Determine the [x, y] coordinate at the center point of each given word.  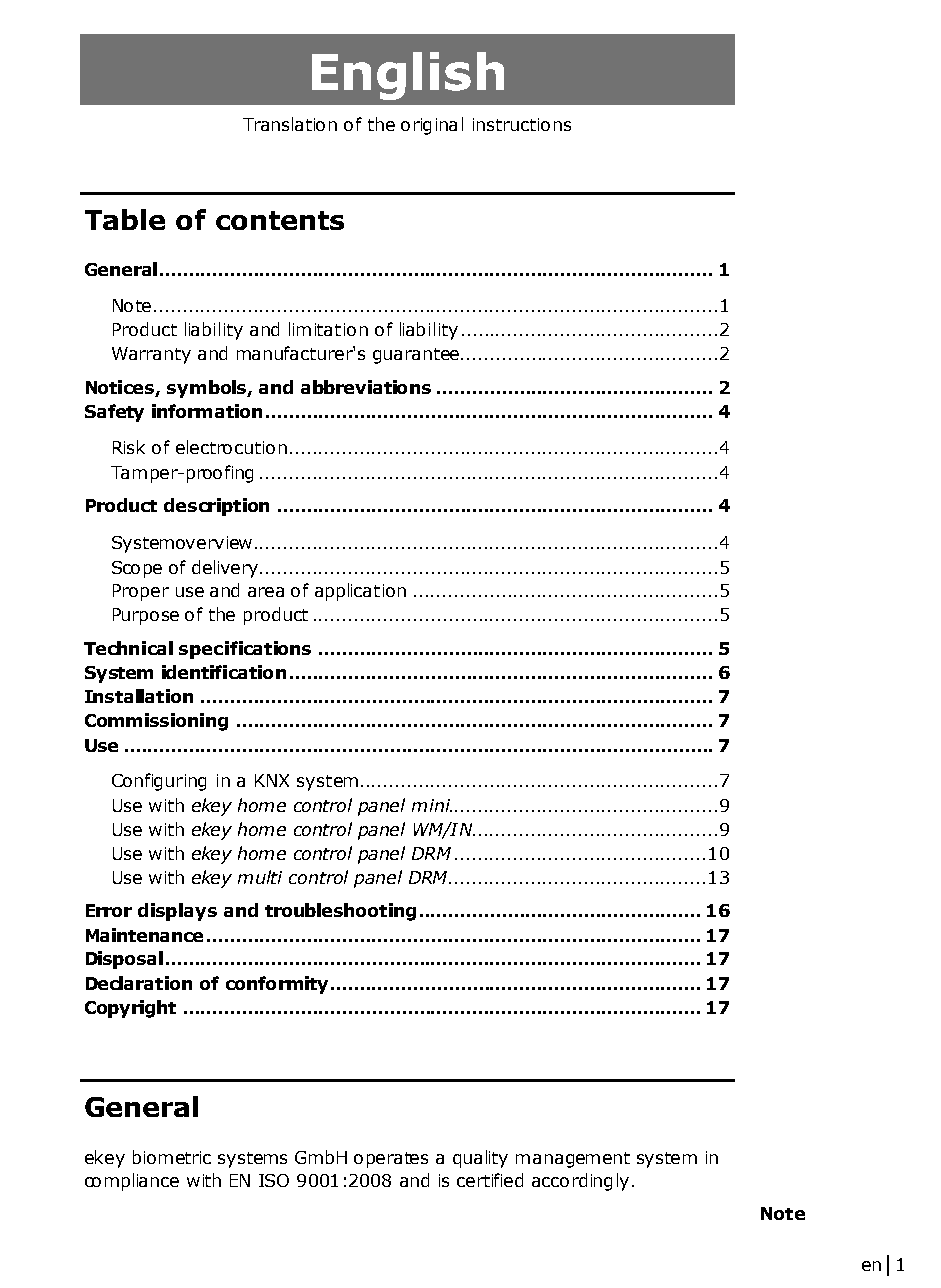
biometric [172, 1157]
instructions [522, 124]
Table [125, 219]
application [360, 592]
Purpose [146, 616]
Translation [290, 124]
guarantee [416, 356]
